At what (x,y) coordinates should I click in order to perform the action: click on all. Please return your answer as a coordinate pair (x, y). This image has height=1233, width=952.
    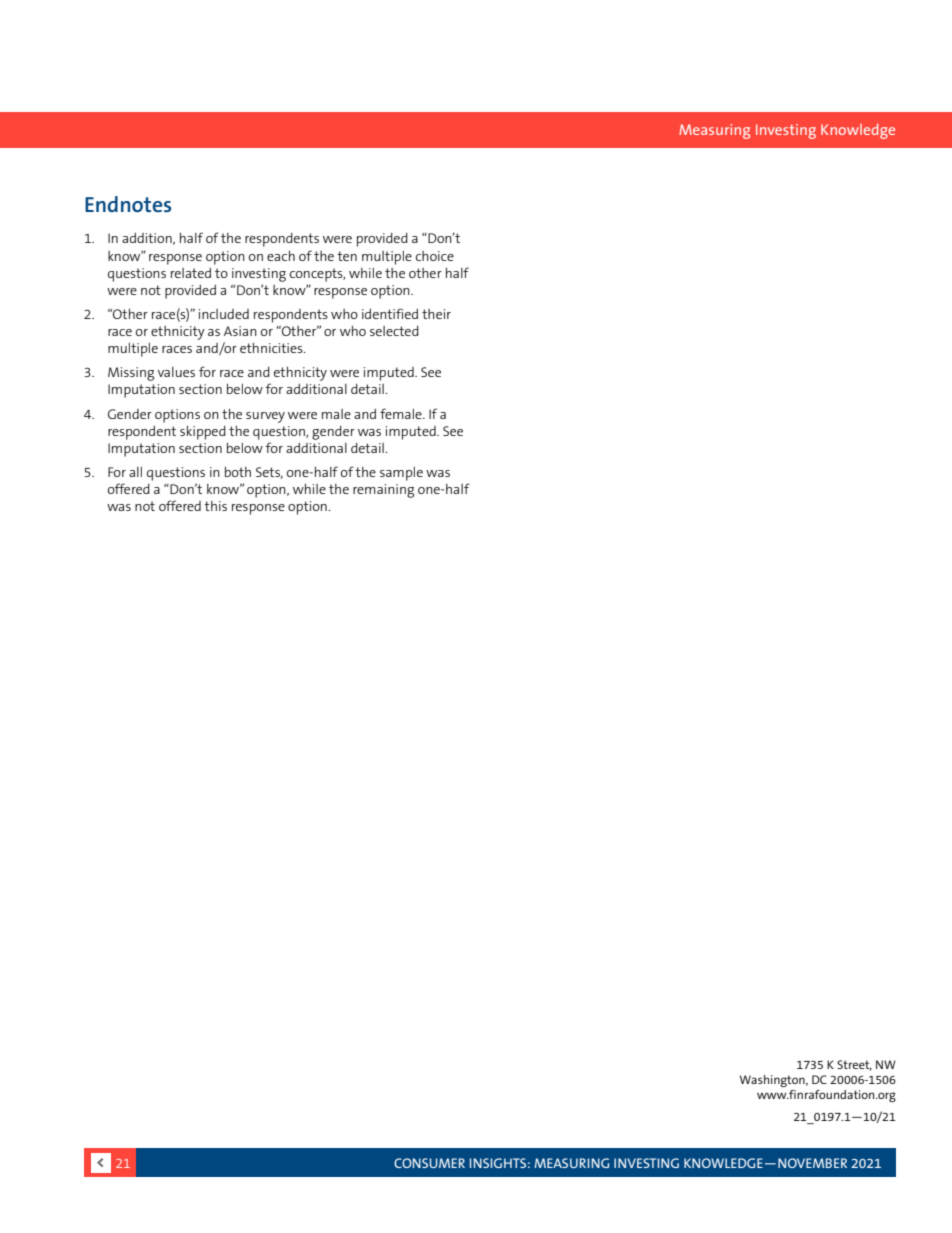
    Looking at the image, I should click on (135, 472).
